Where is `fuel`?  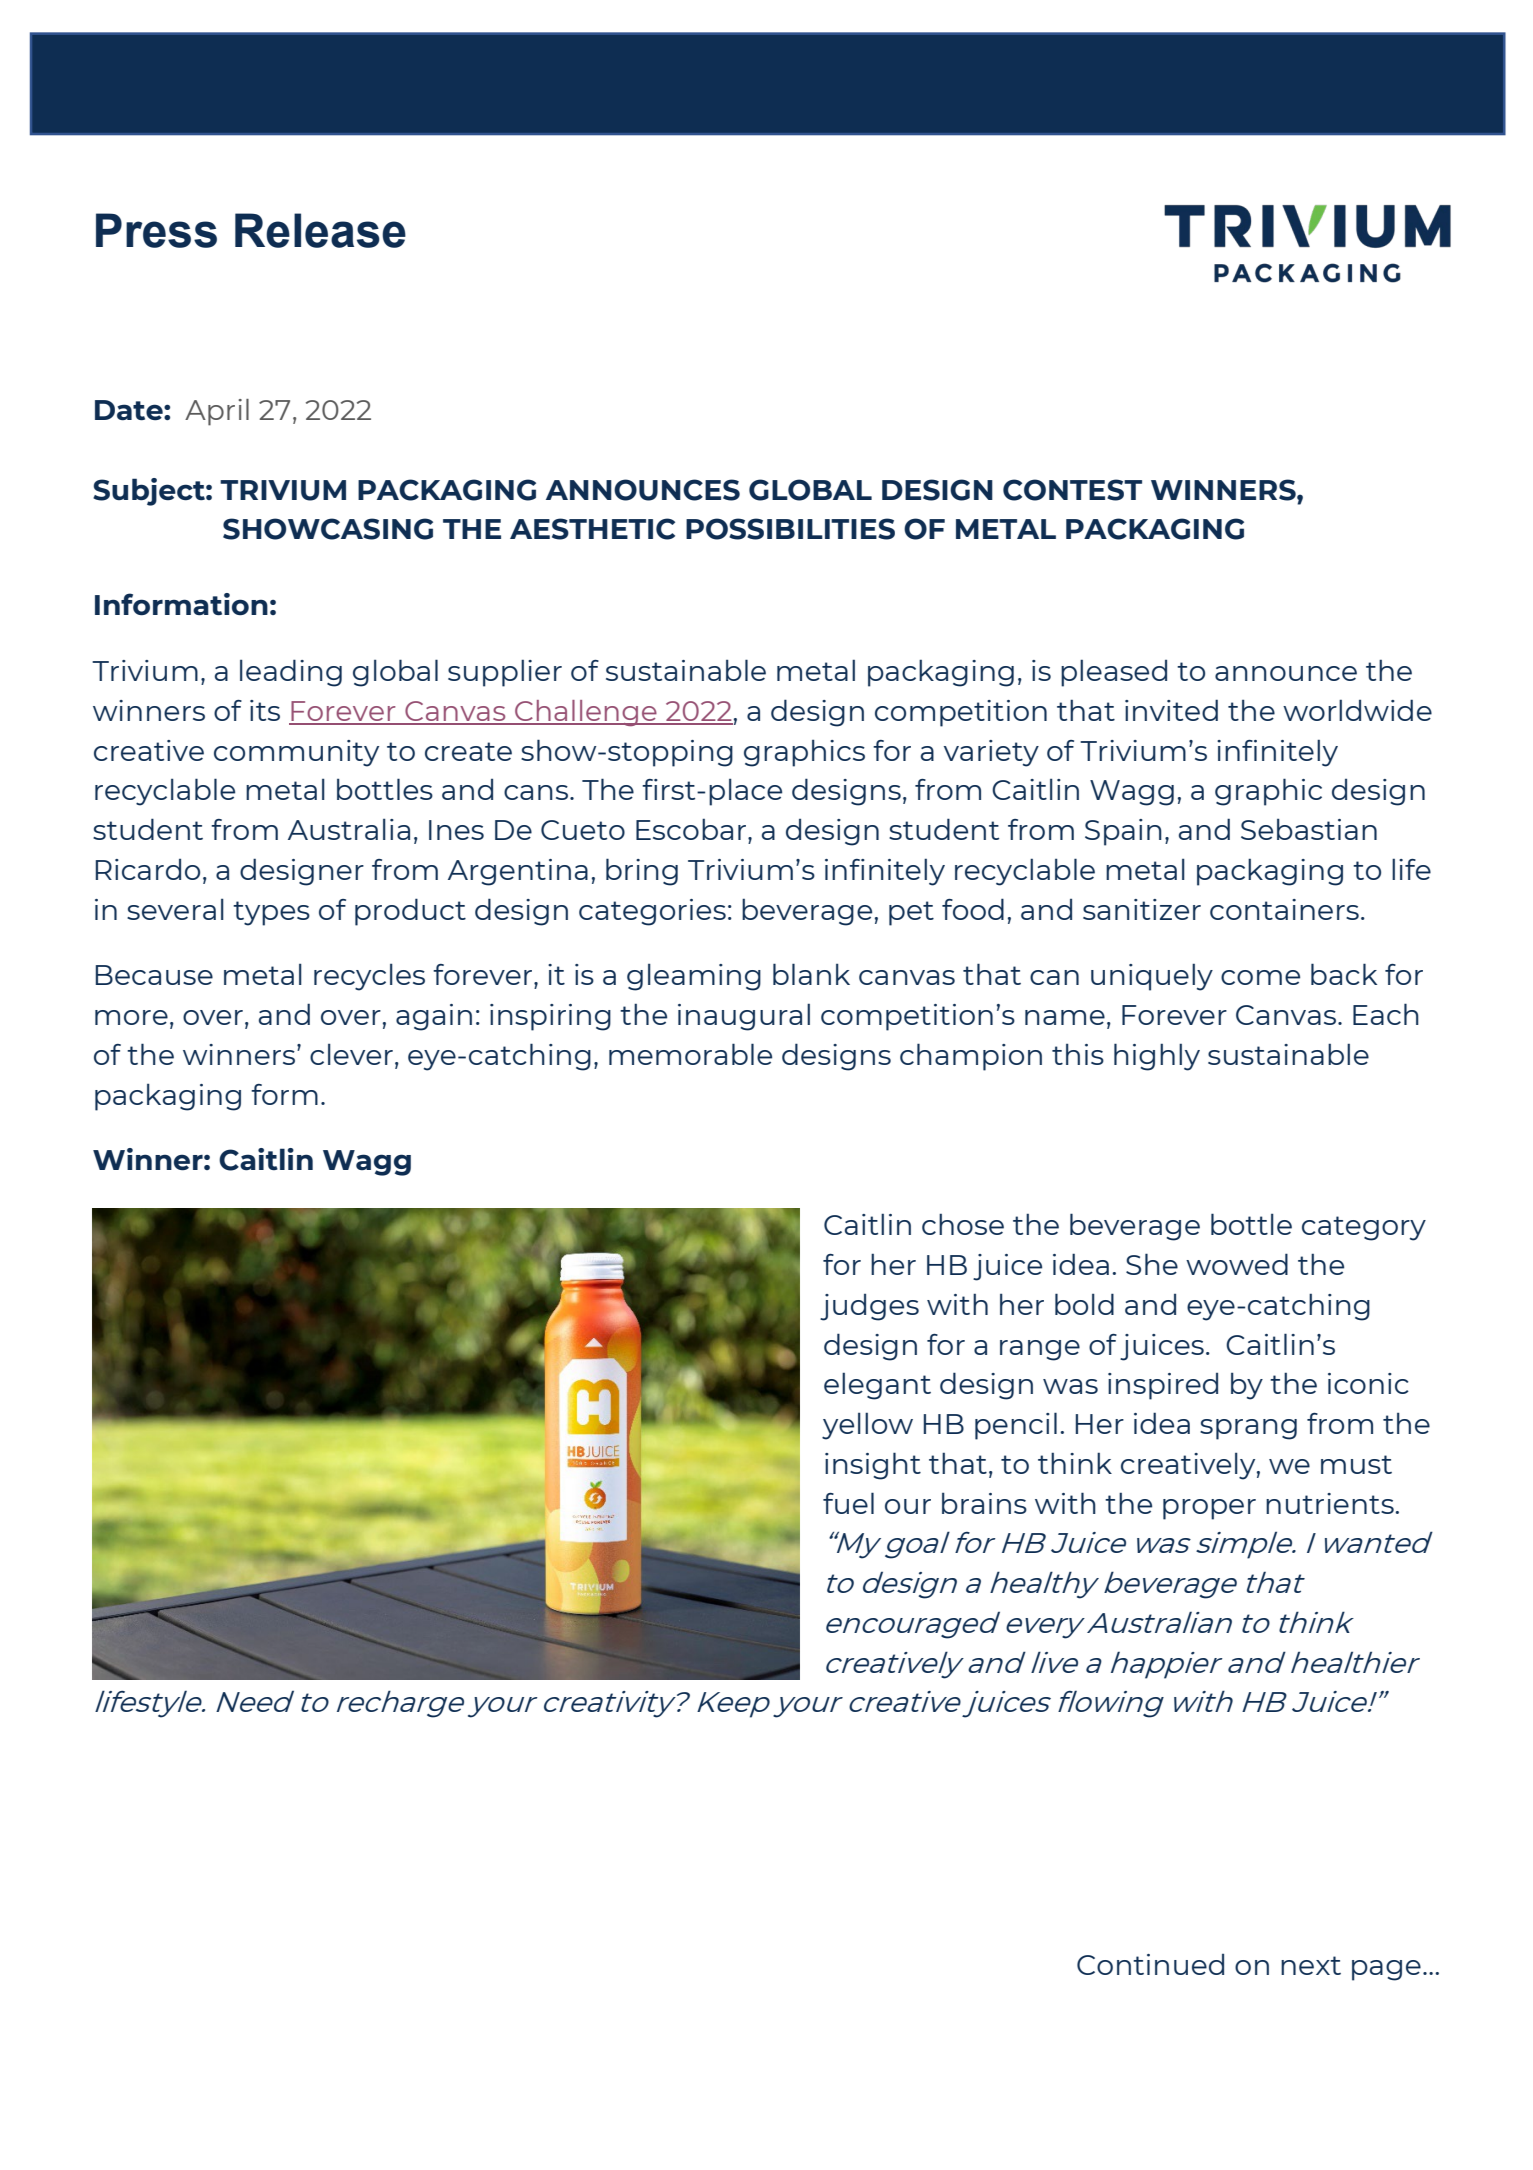 fuel is located at coordinates (848, 1503).
